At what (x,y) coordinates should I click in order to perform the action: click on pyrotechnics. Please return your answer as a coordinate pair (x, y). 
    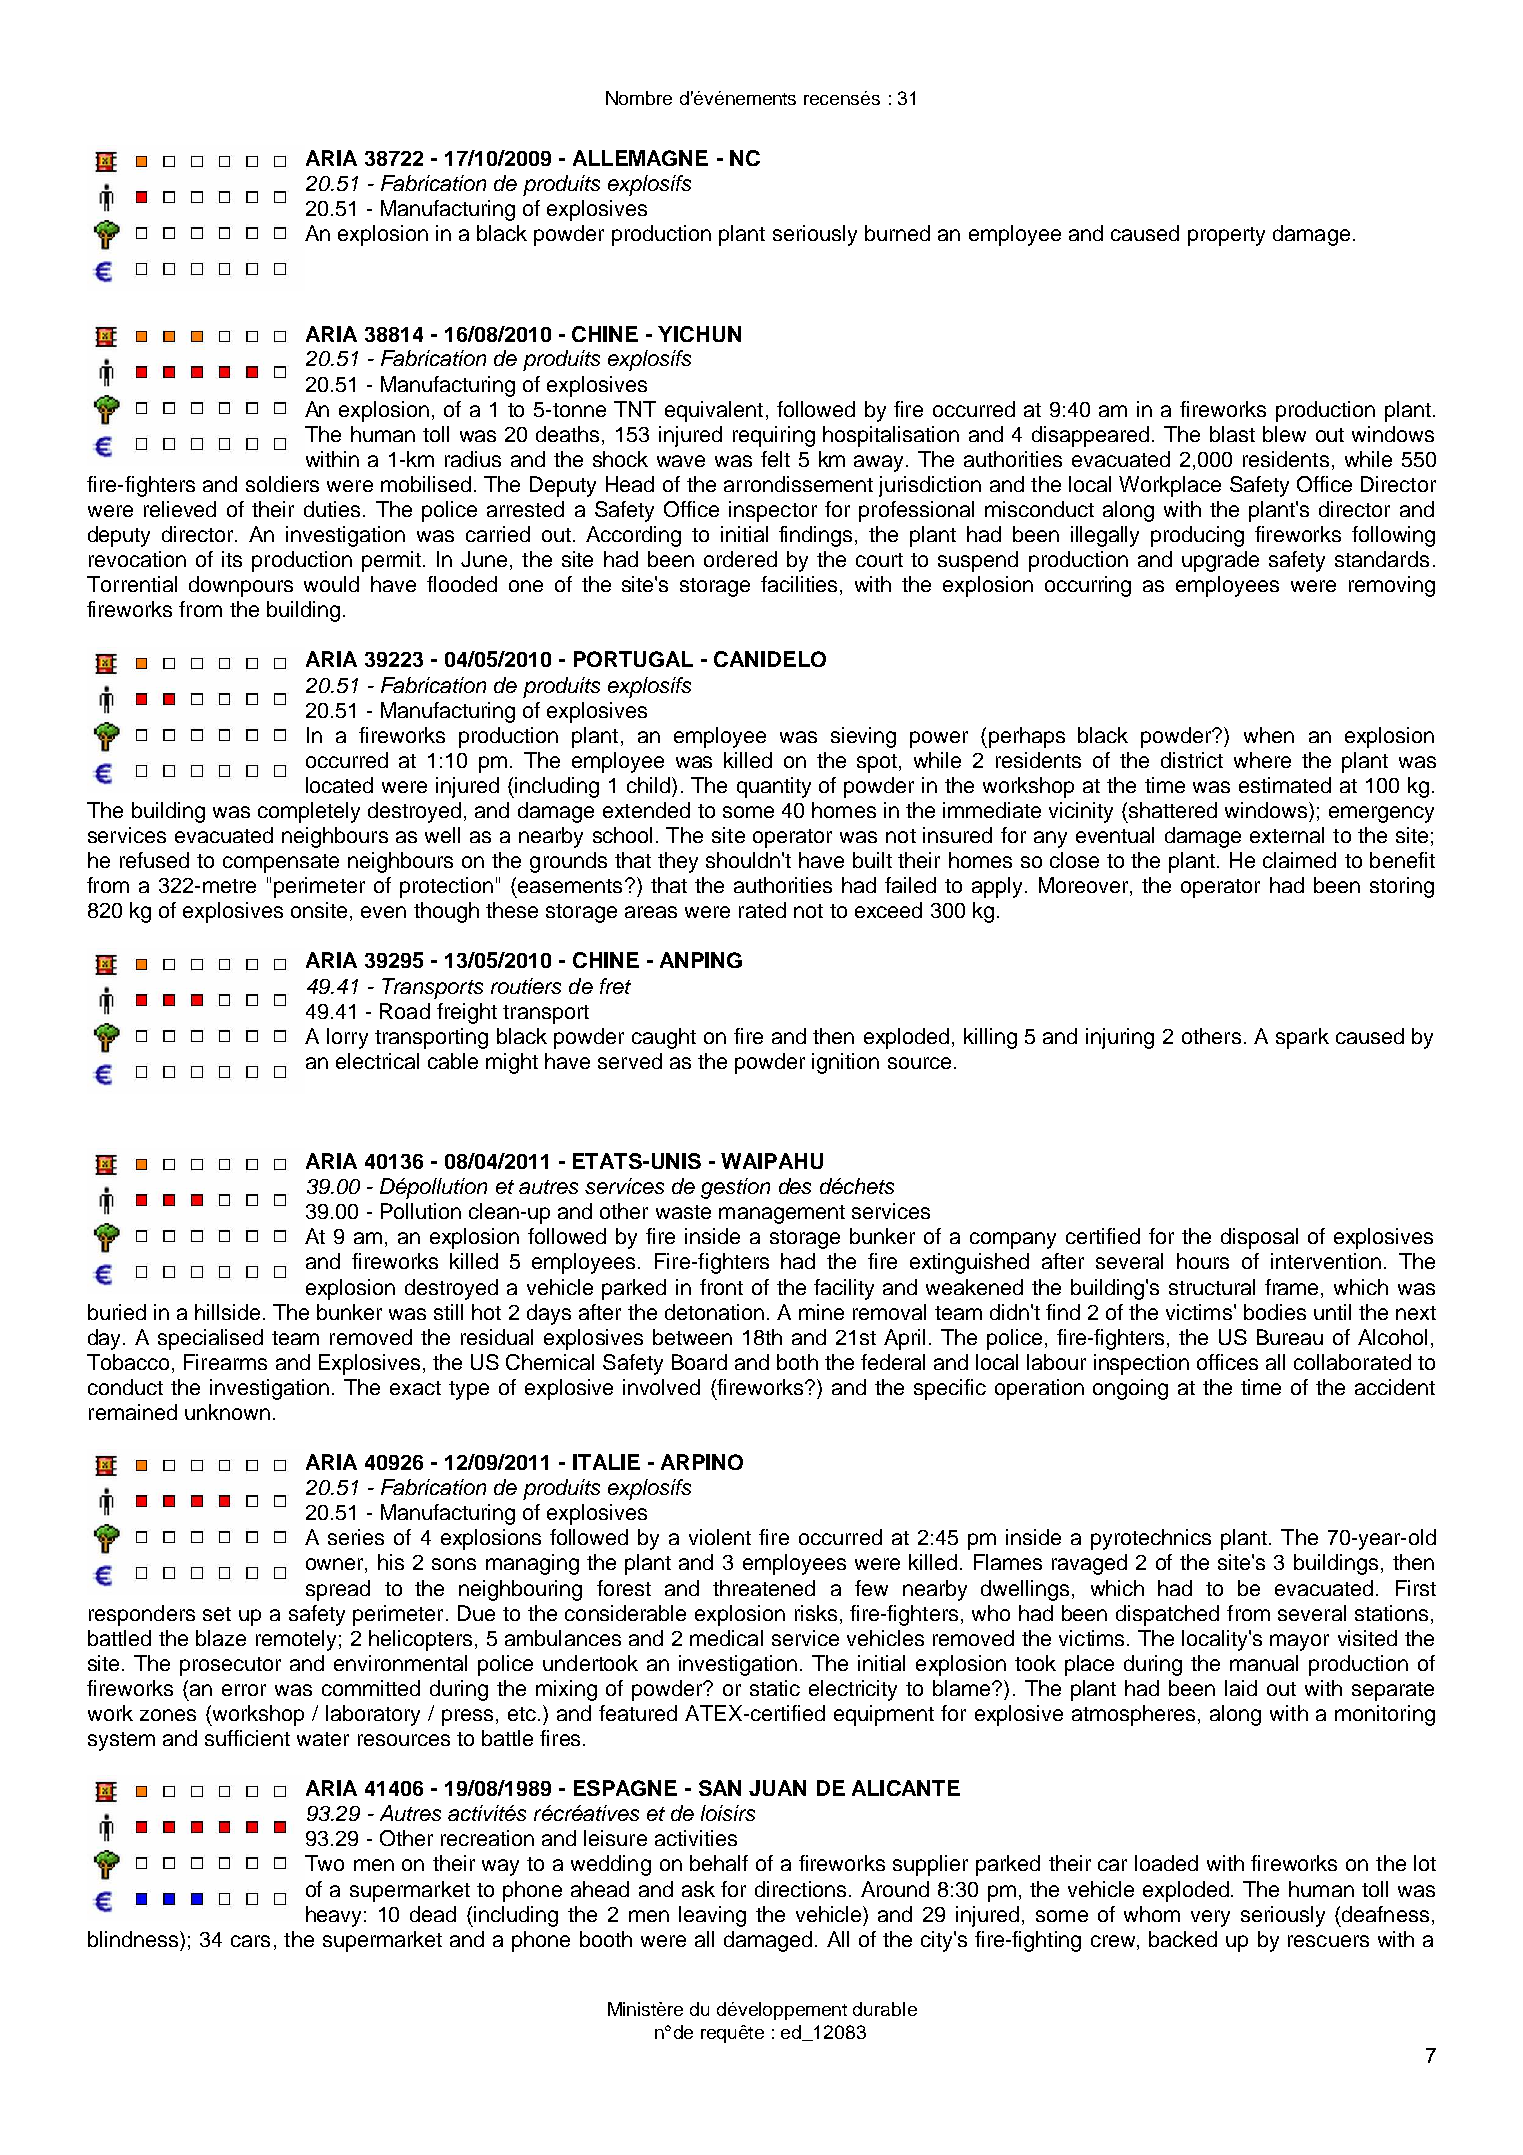
    Looking at the image, I should click on (1151, 1539).
